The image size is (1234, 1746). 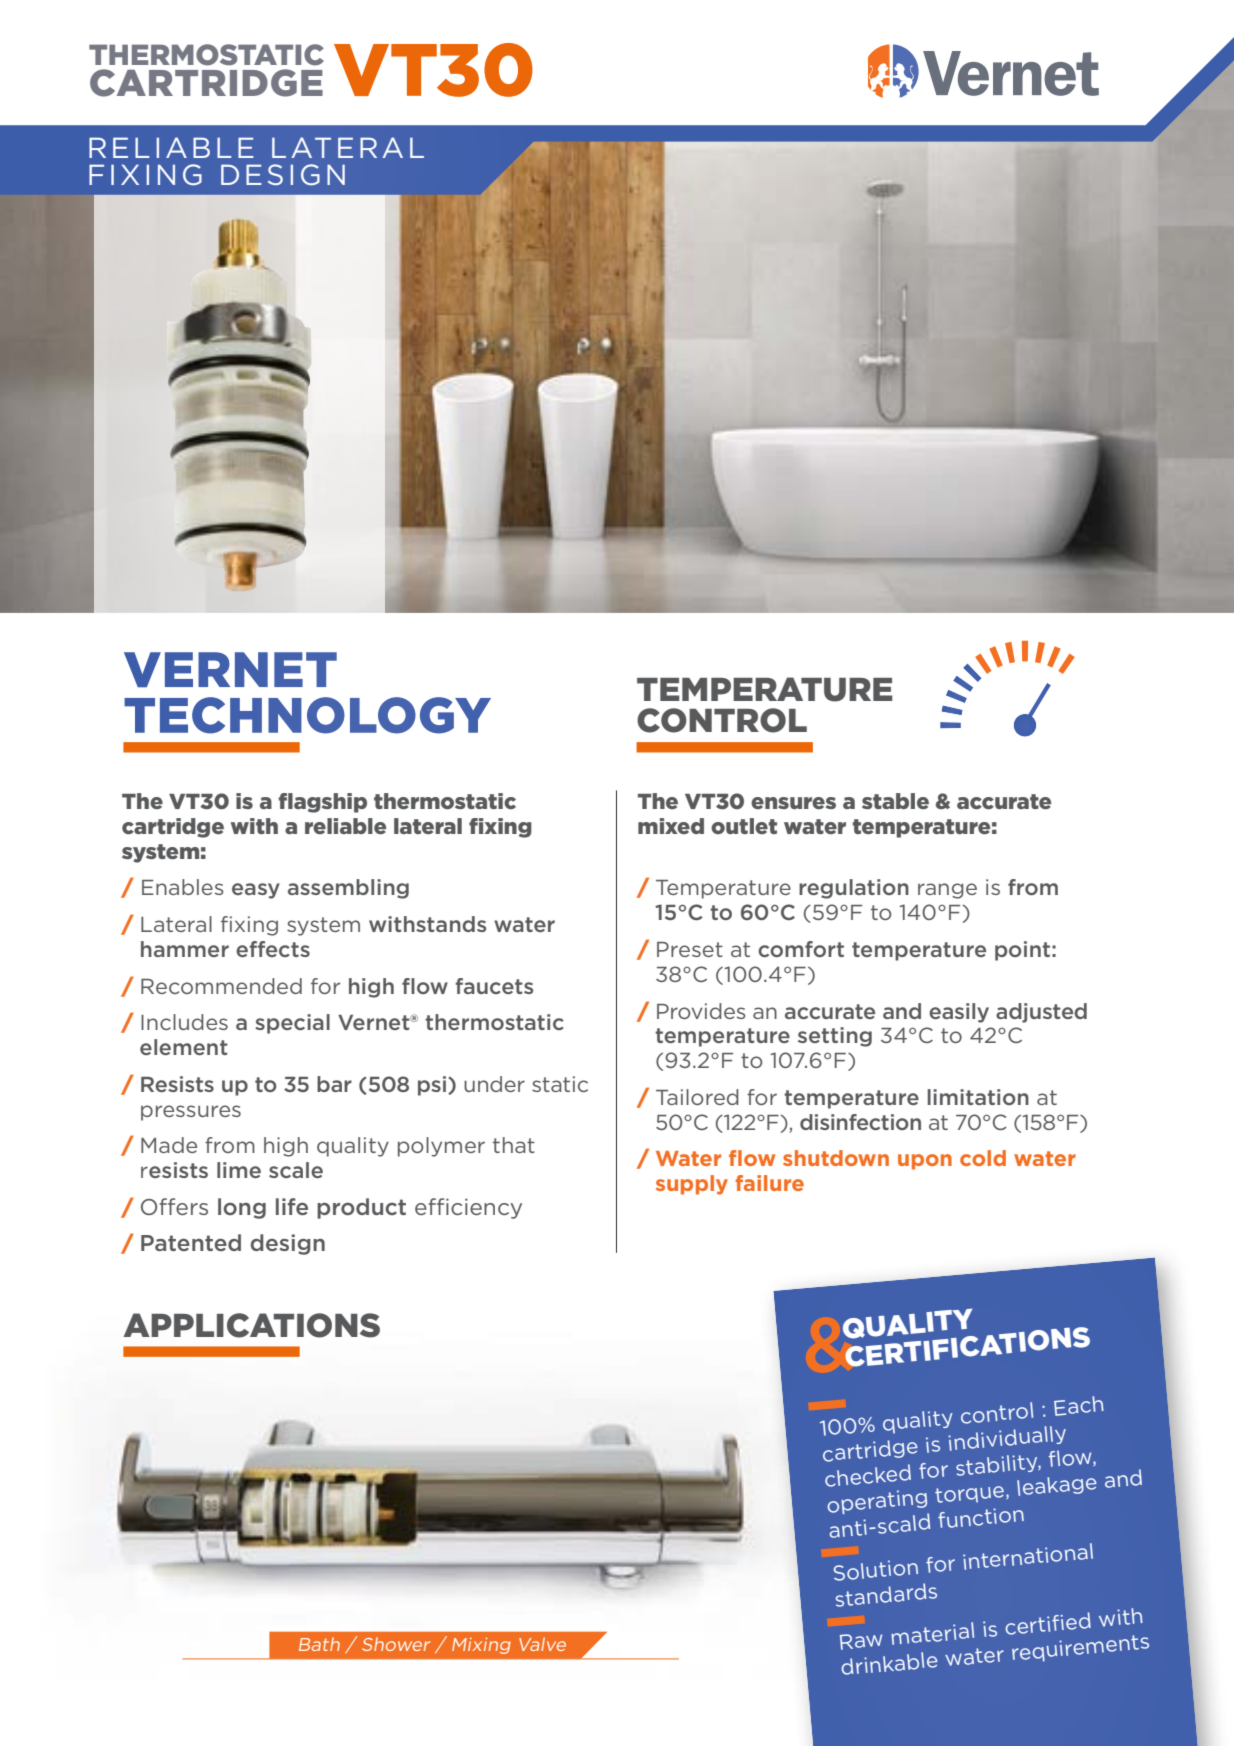 What do you see at coordinates (671, 826) in the document?
I see `mixed` at bounding box center [671, 826].
